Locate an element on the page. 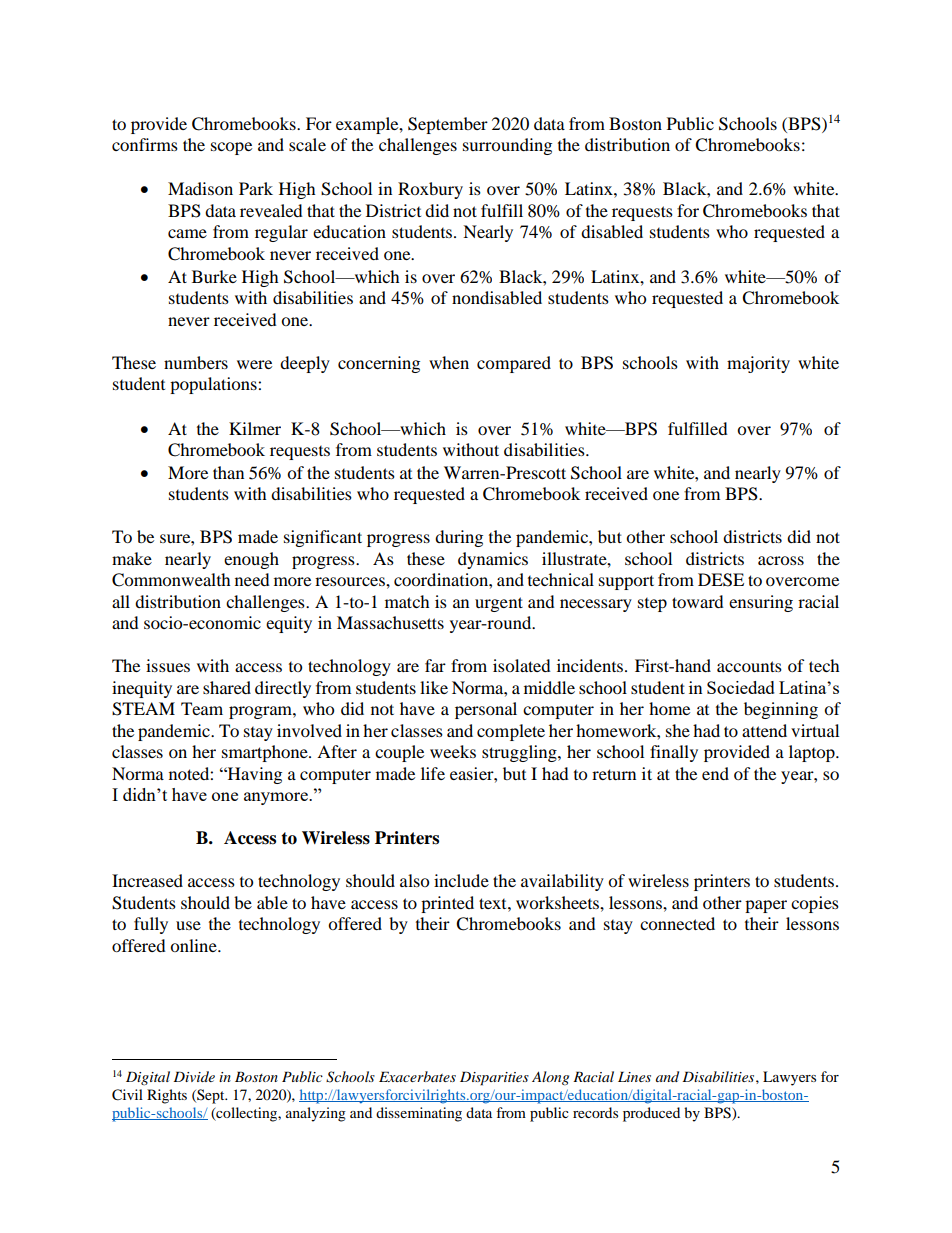  paper is located at coordinates (766, 906).
